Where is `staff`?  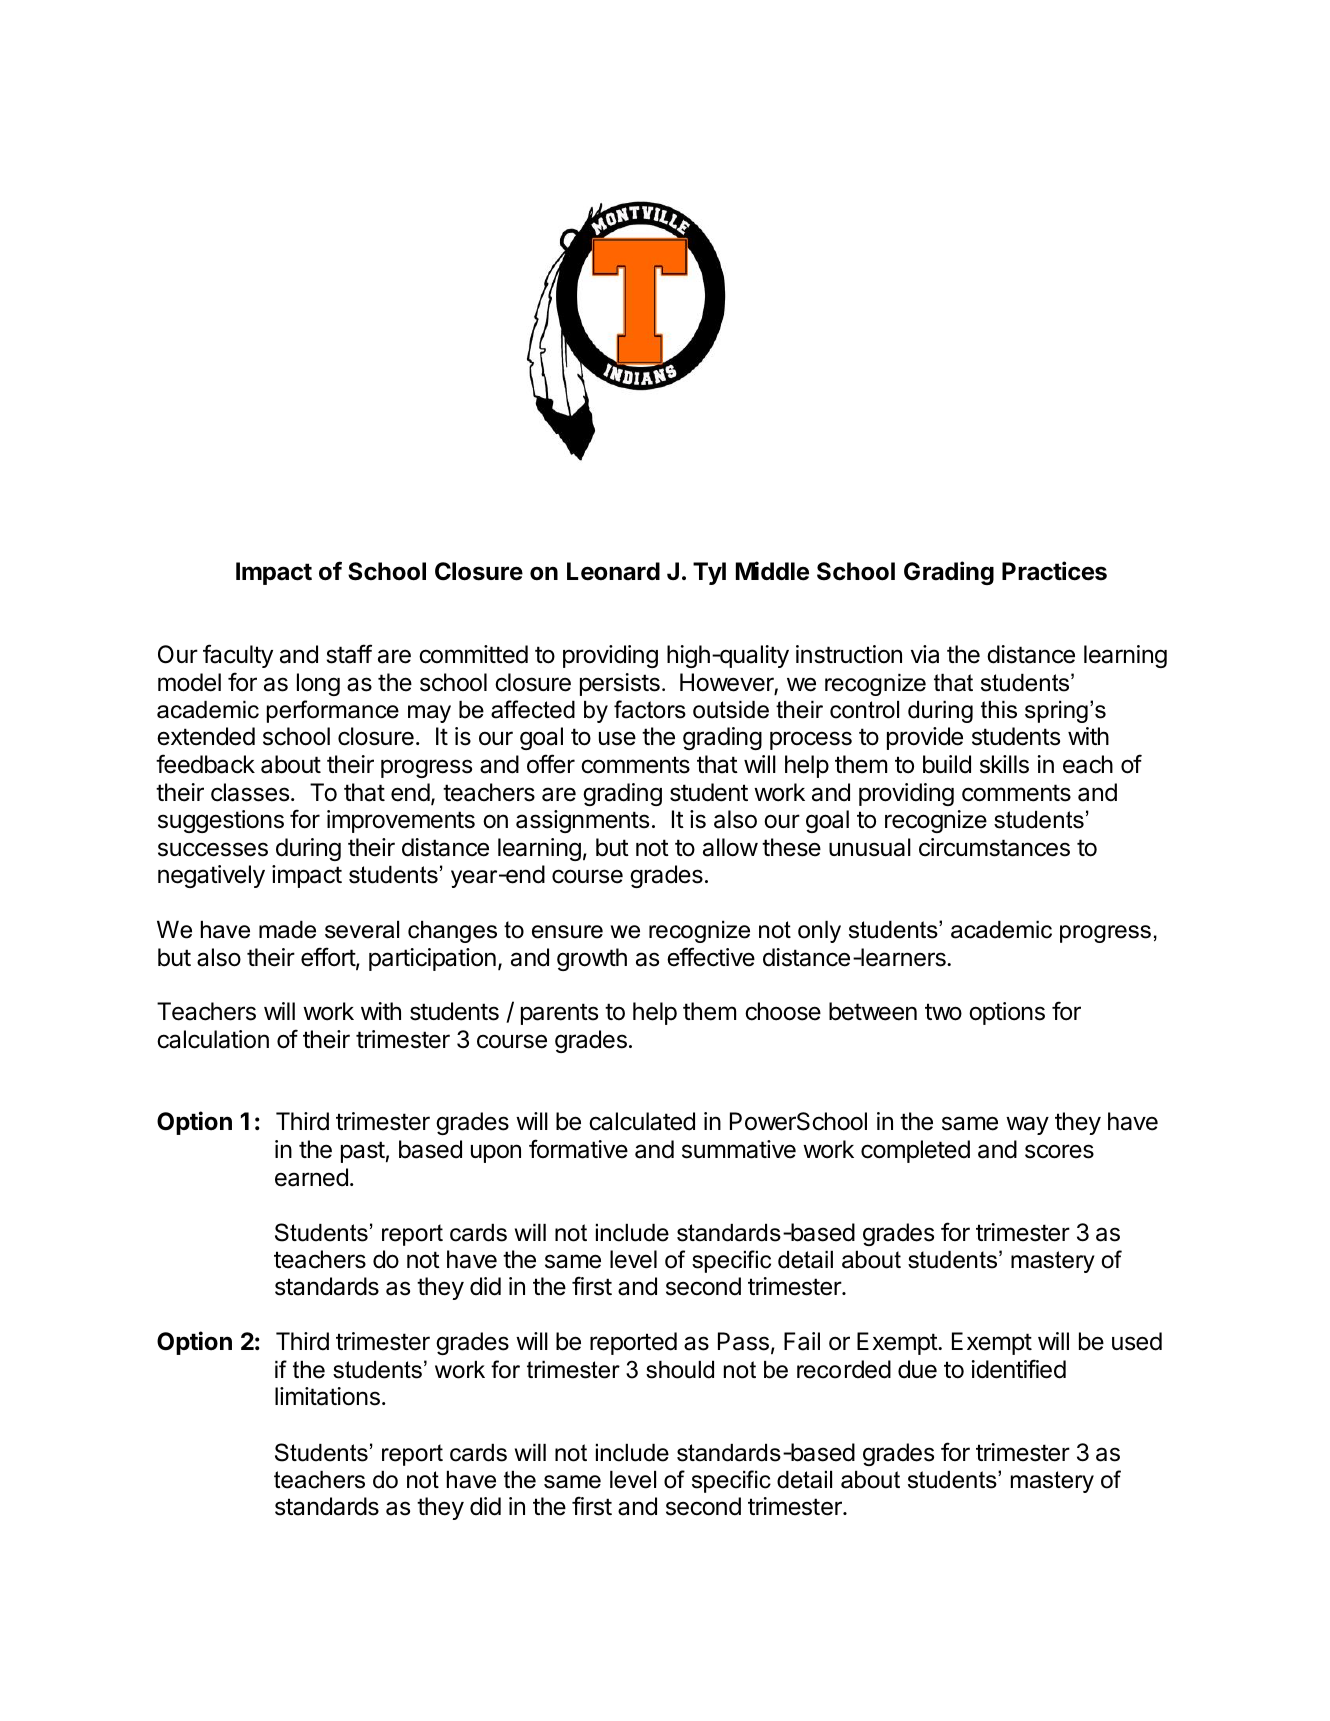 staff is located at coordinates (349, 654).
